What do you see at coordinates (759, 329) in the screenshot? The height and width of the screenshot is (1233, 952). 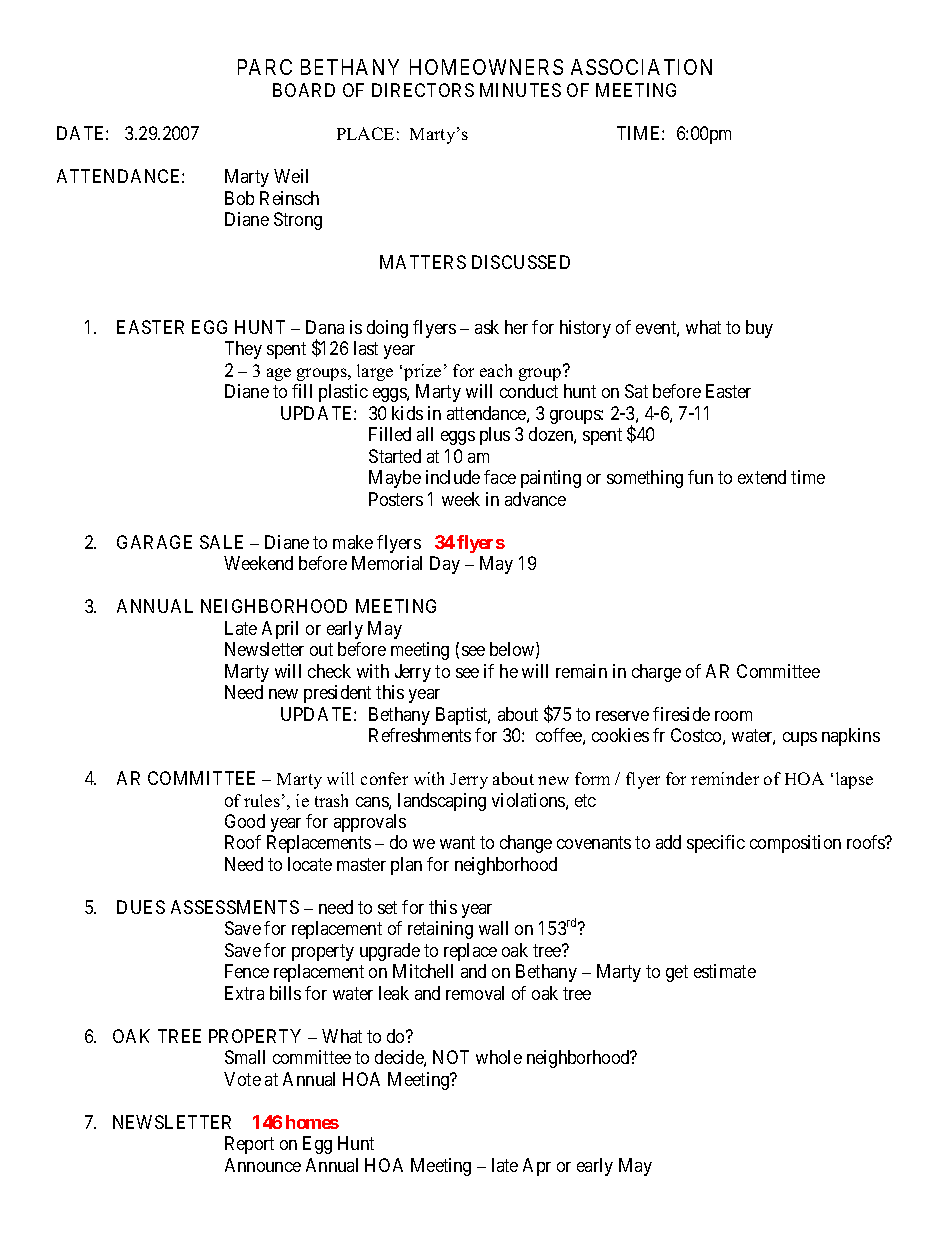 I see `buy` at bounding box center [759, 329].
